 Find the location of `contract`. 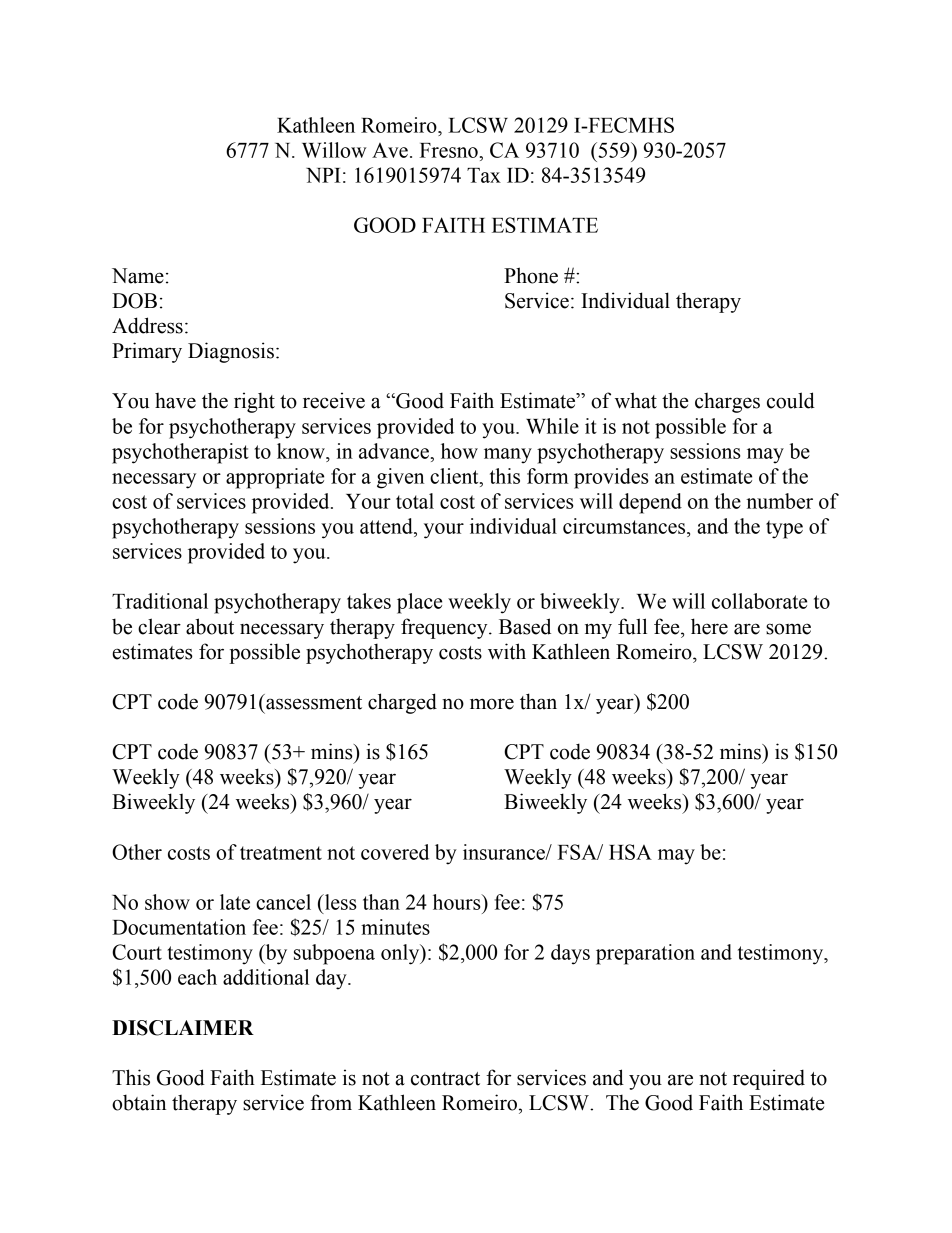

contract is located at coordinates (445, 1079).
